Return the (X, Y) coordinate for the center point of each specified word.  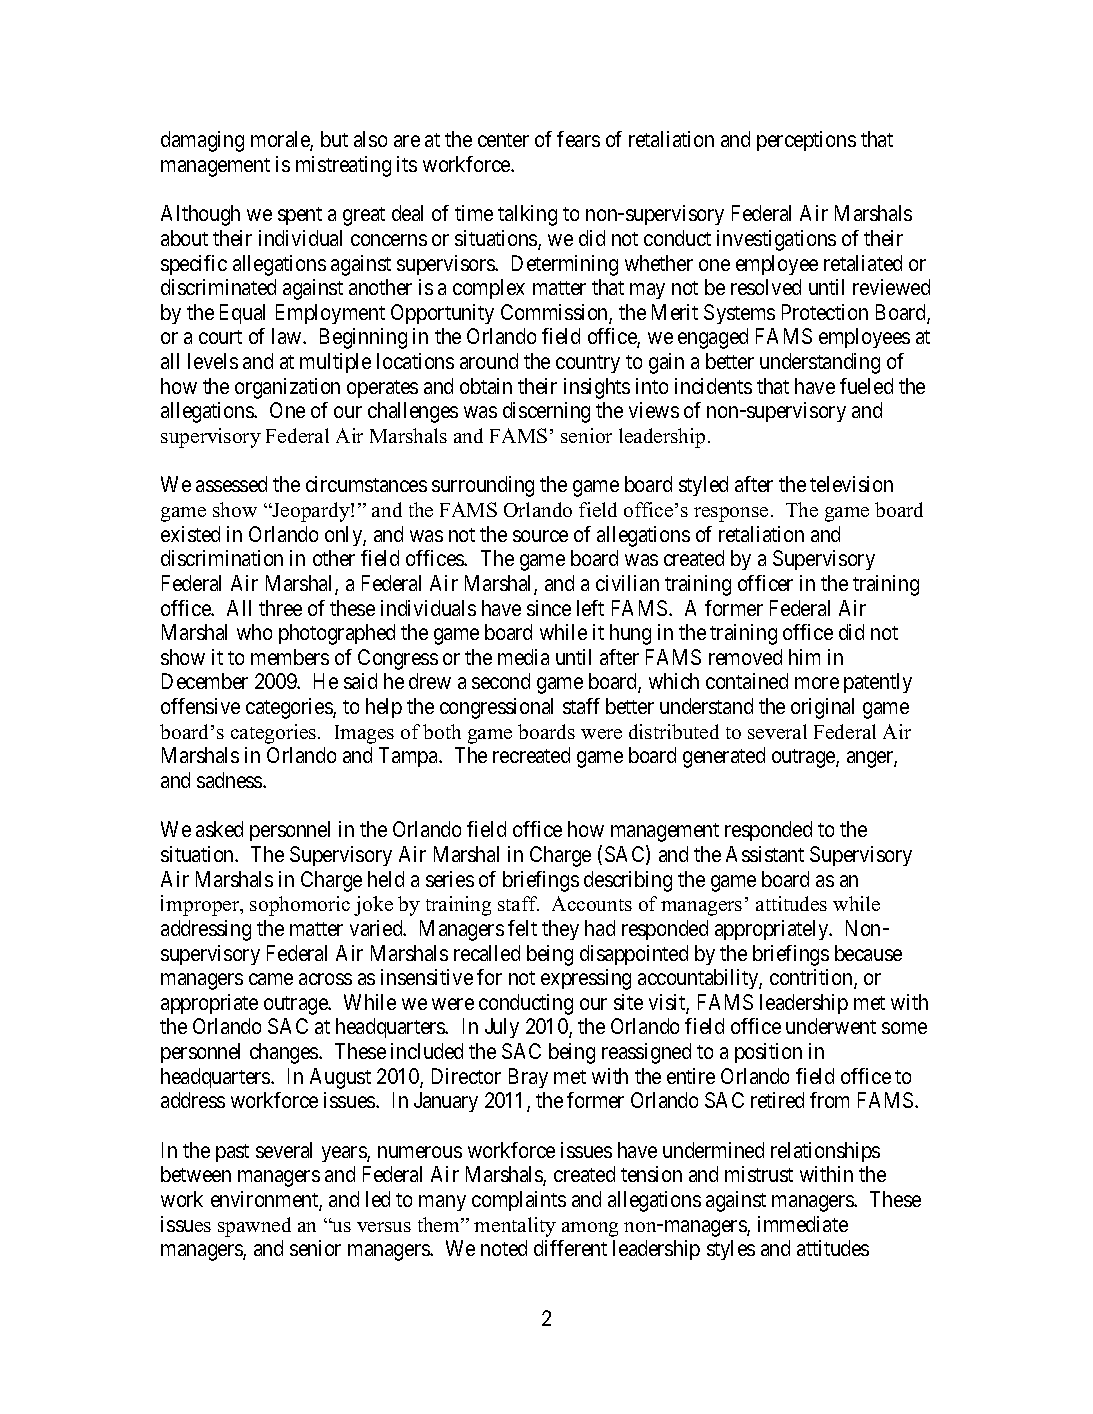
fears (578, 139)
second (501, 681)
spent (300, 216)
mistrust (759, 1174)
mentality (515, 1227)
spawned (254, 1227)
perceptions (806, 141)
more (817, 683)
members (290, 657)
